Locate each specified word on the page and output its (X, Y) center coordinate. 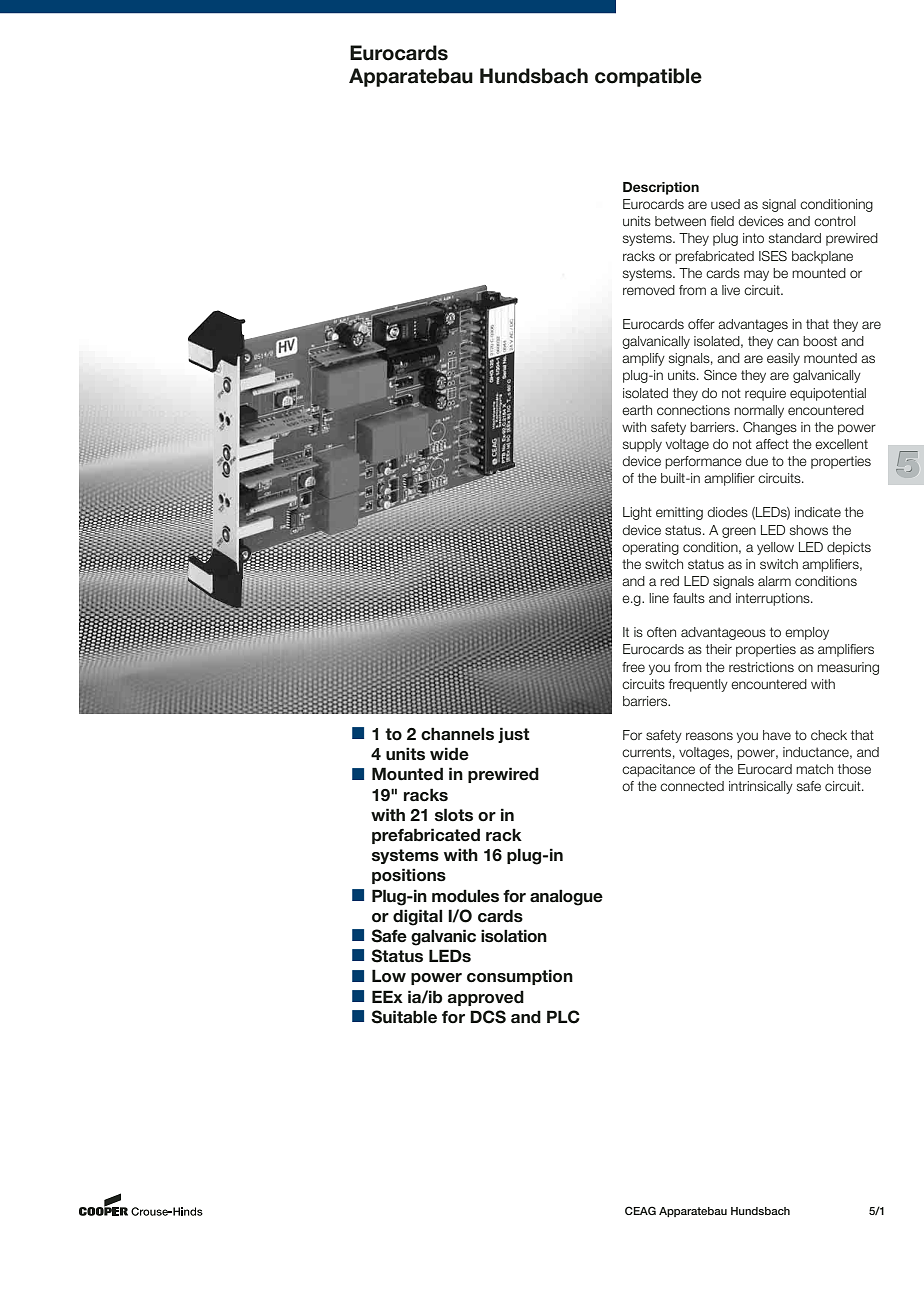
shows (809, 530)
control (834, 221)
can (788, 342)
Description (661, 188)
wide (449, 753)
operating (650, 548)
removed (649, 290)
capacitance (658, 770)
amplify (643, 359)
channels (457, 734)
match (814, 769)
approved (486, 998)
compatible (648, 77)
